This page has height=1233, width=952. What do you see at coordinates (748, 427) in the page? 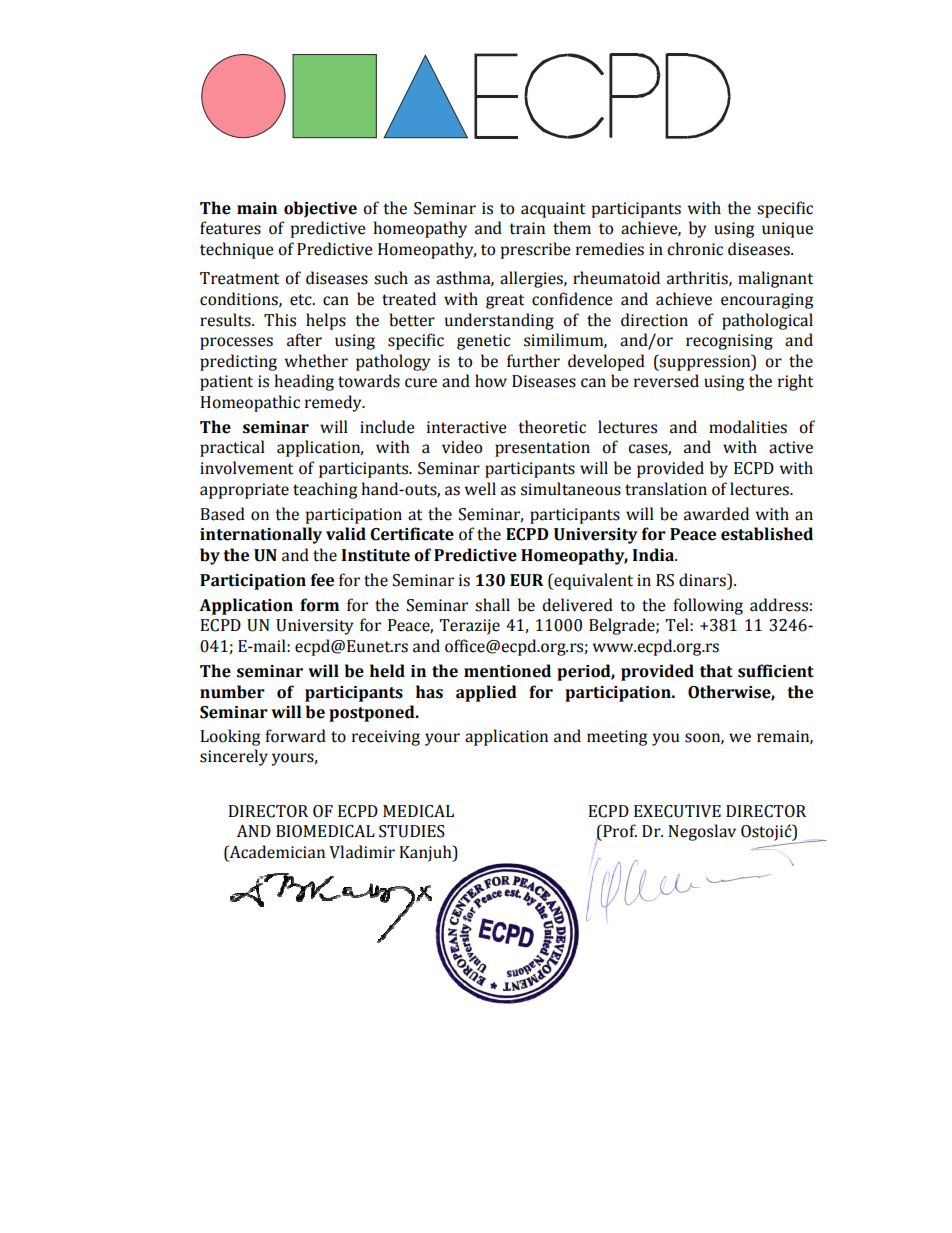
I see `modalities` at bounding box center [748, 427].
